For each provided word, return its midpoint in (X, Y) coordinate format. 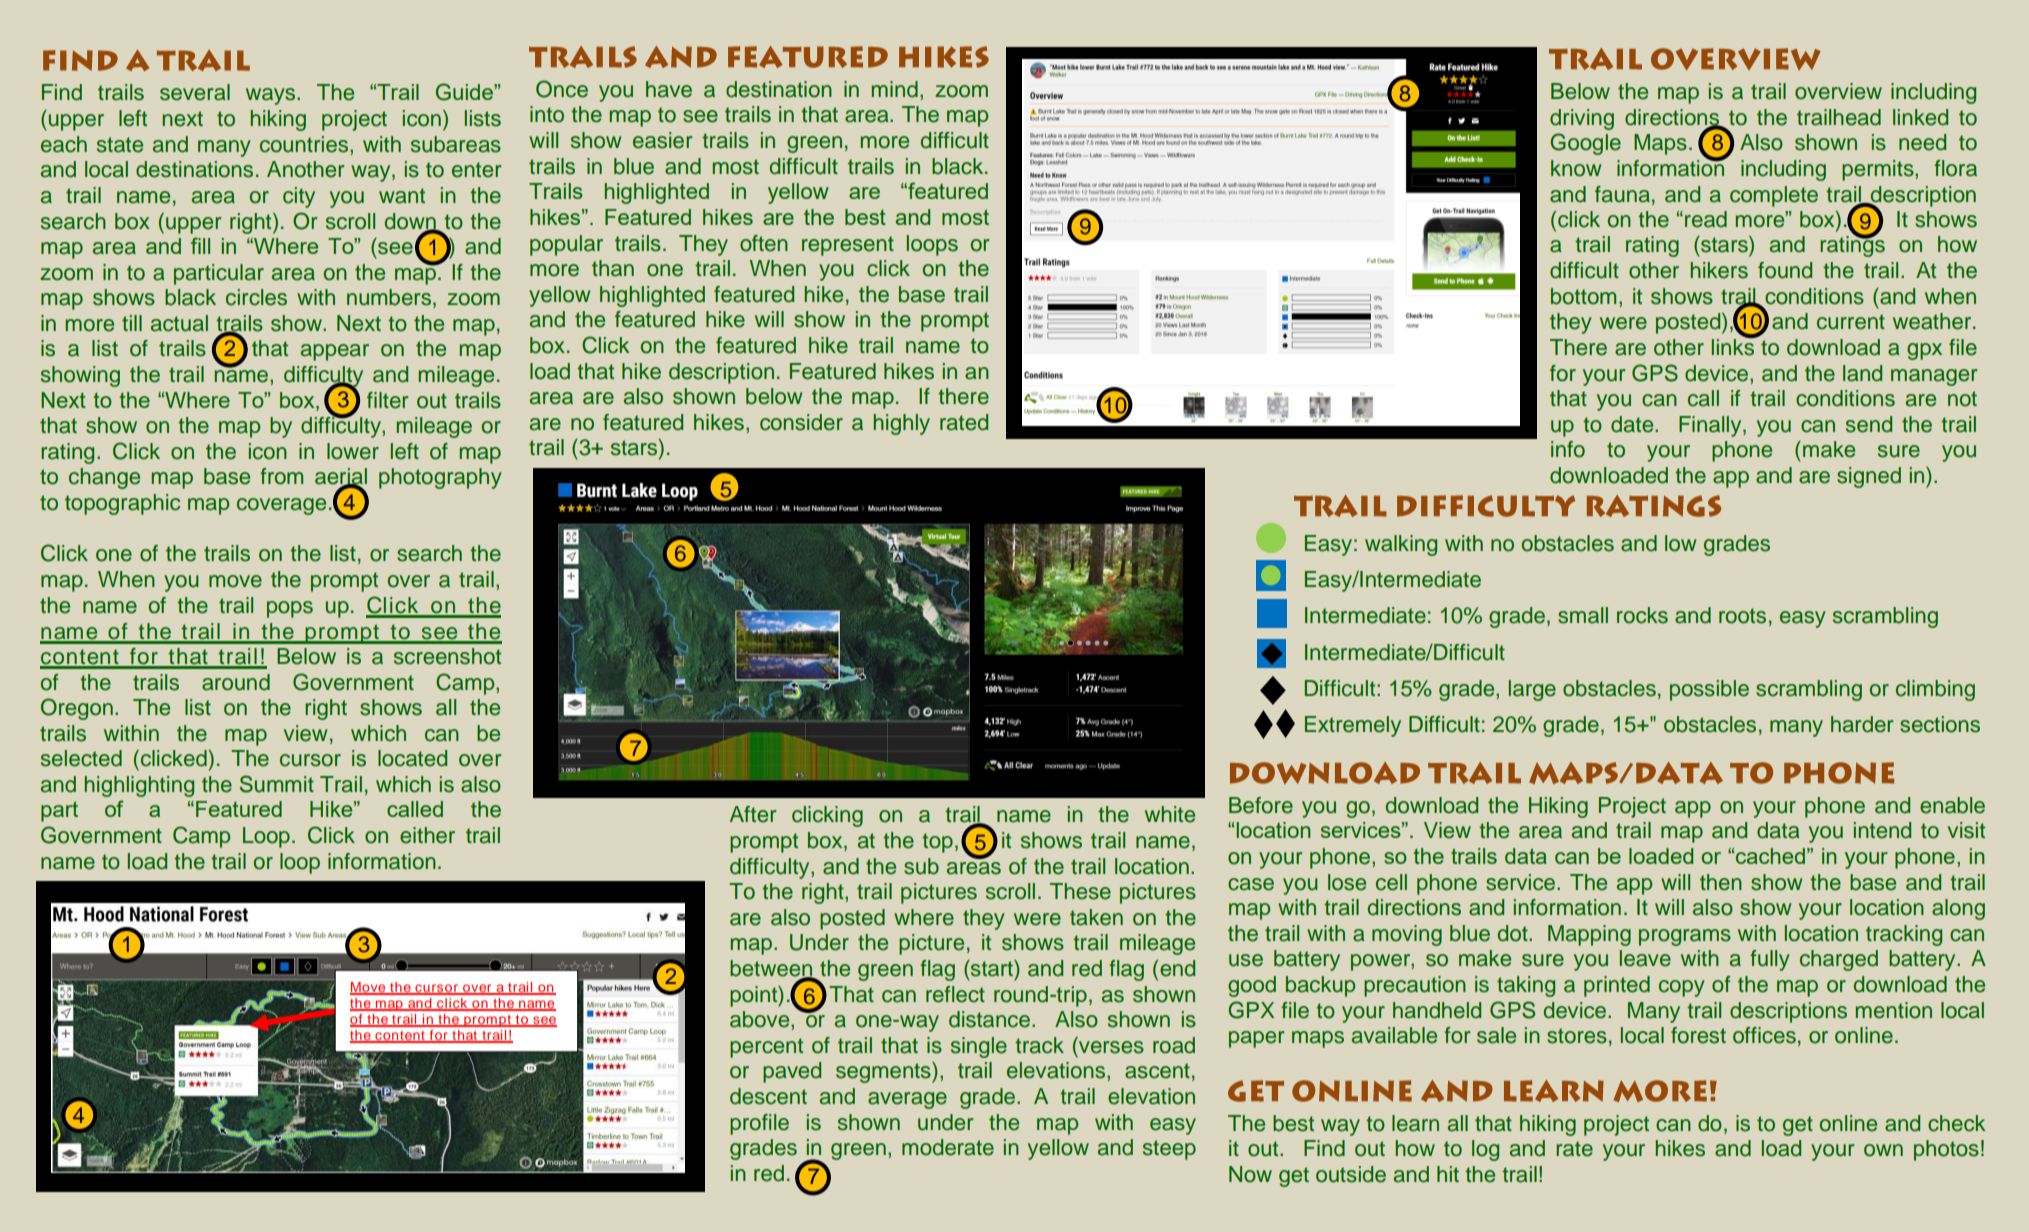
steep (1169, 1150)
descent (768, 1096)
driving (1582, 119)
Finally (1711, 426)
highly (901, 424)
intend (1882, 830)
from (281, 476)
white (1170, 814)
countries (305, 144)
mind (894, 89)
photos (1946, 1150)
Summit (277, 784)
